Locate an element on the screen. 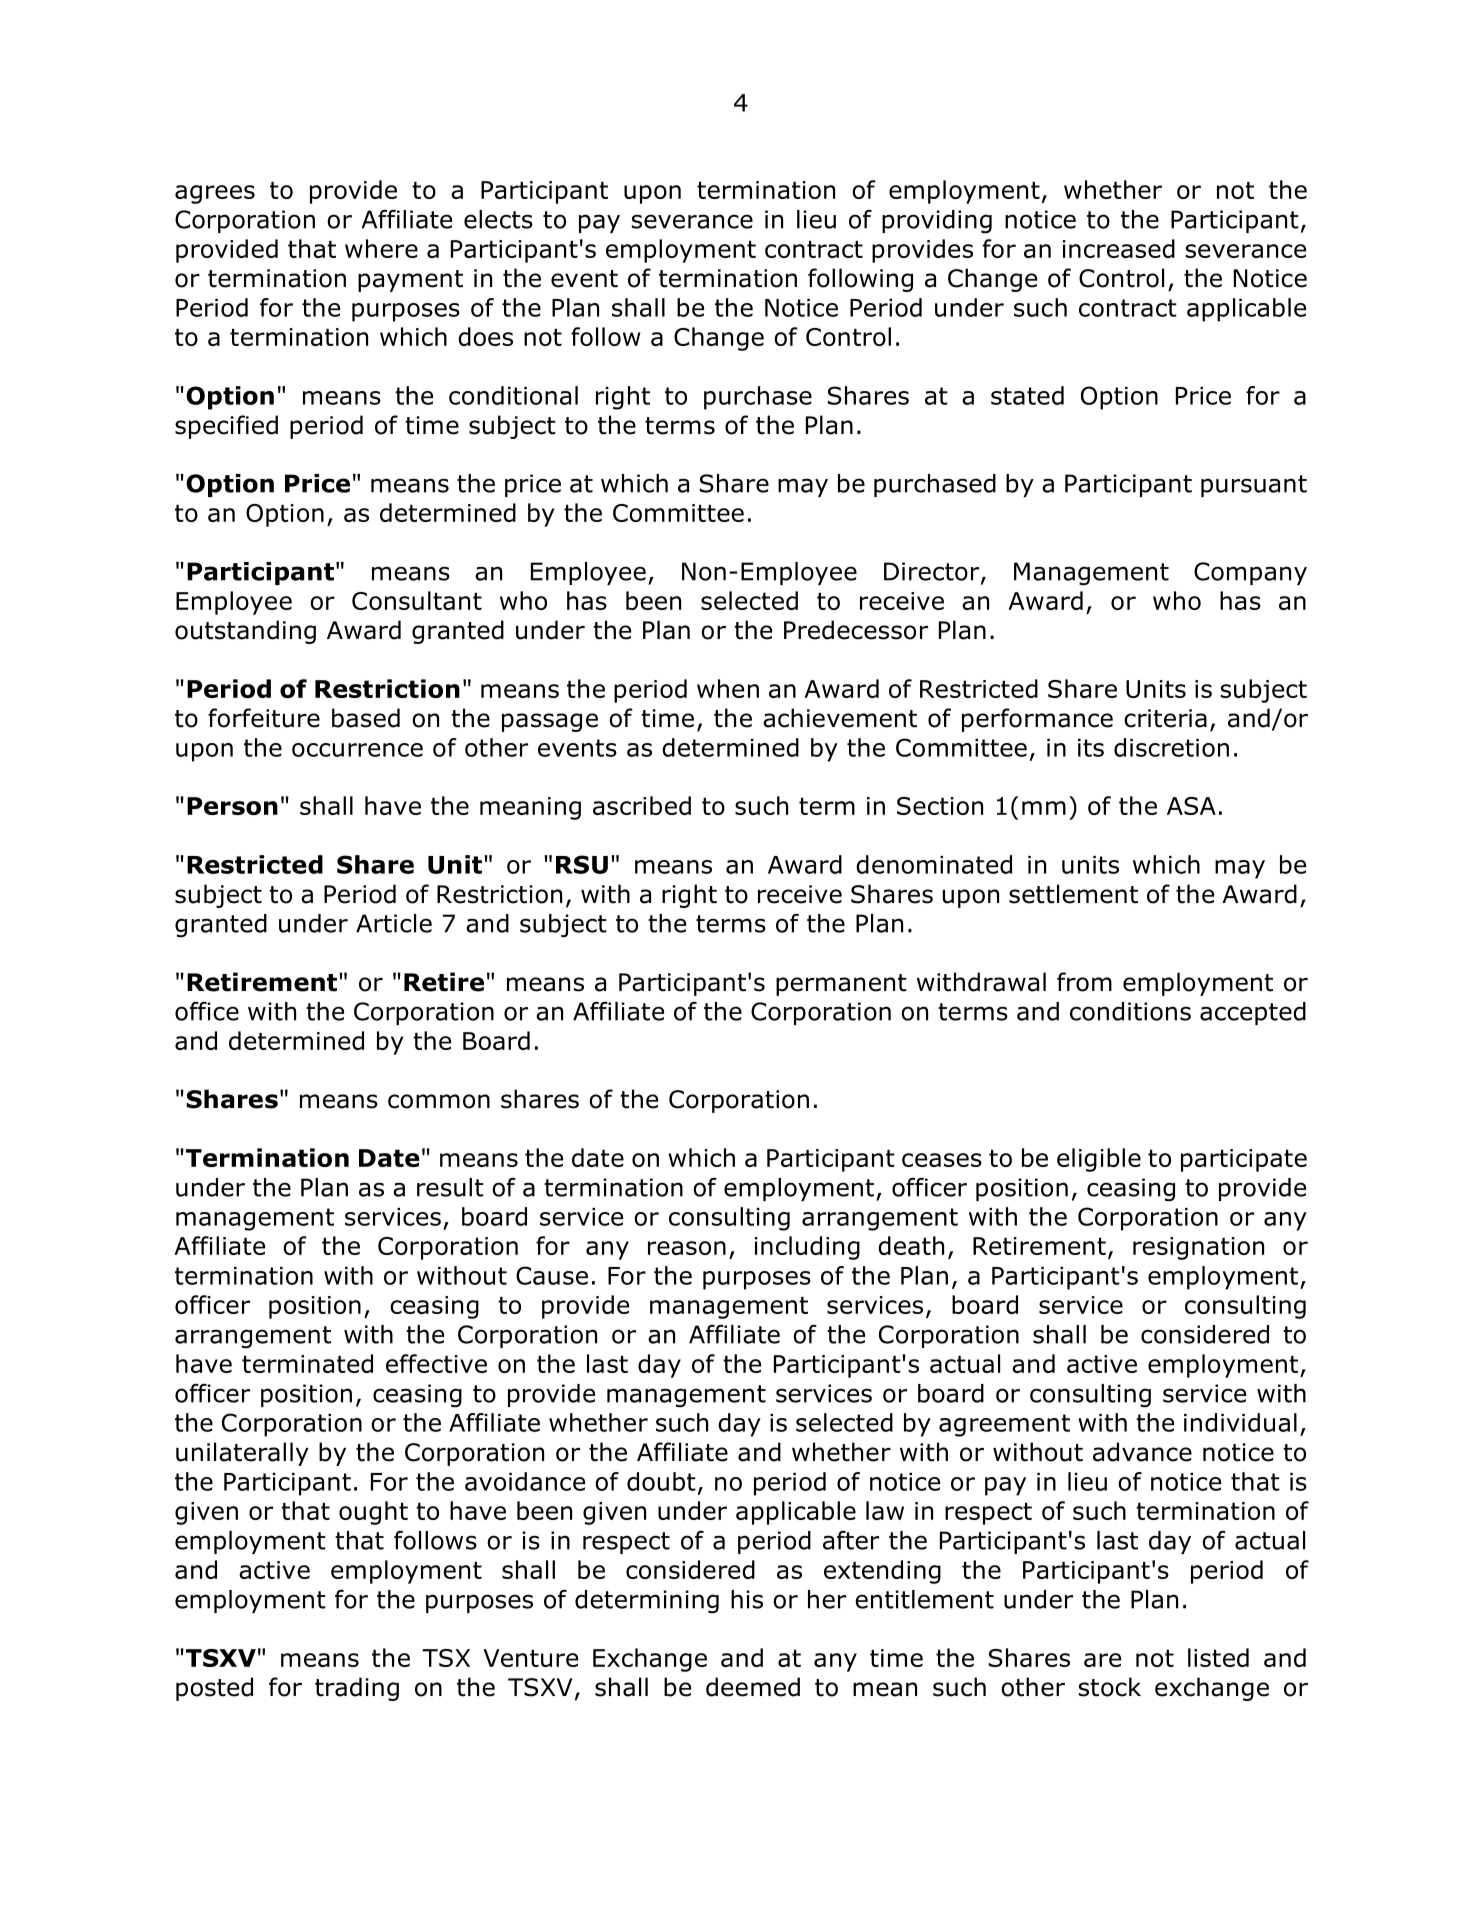  effective is located at coordinates (436, 1363).
